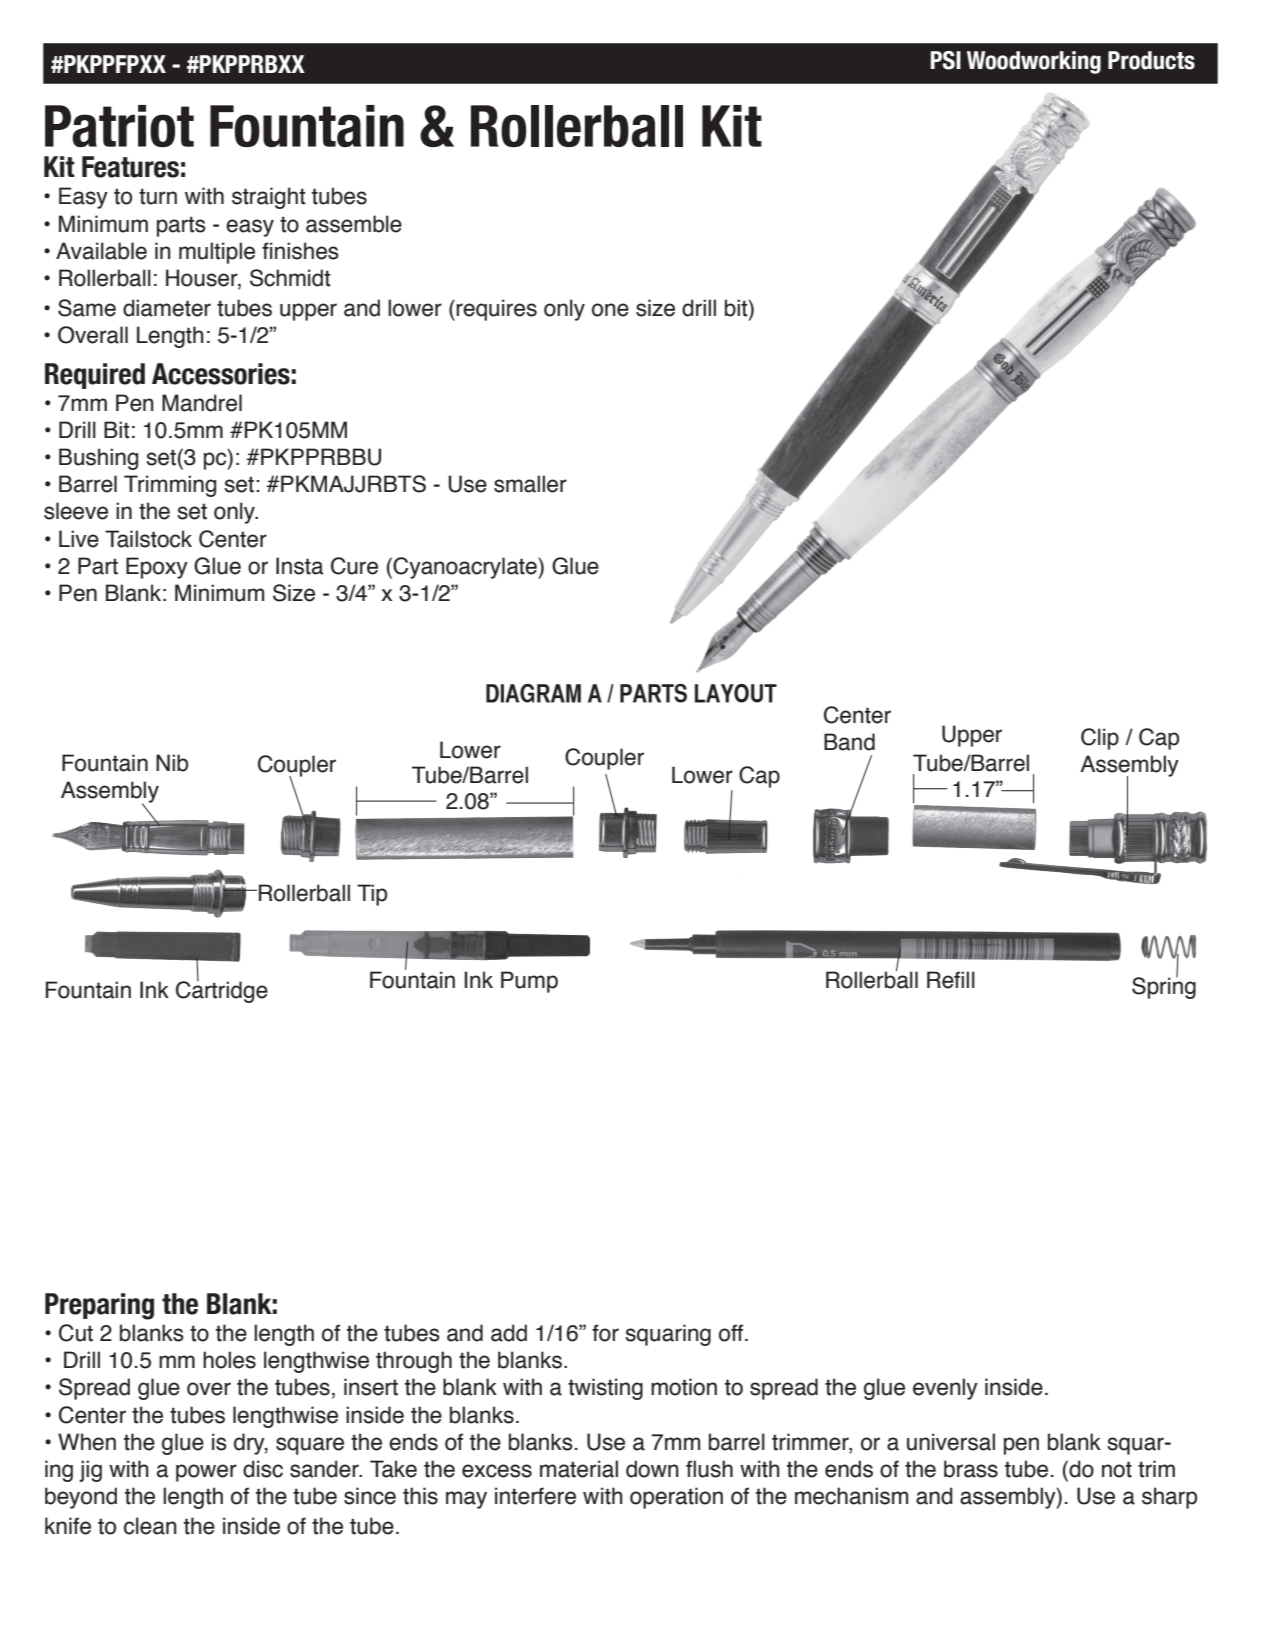 This screenshot has height=1631, width=1261. What do you see at coordinates (1100, 739) in the screenshot?
I see `Clip` at bounding box center [1100, 739].
